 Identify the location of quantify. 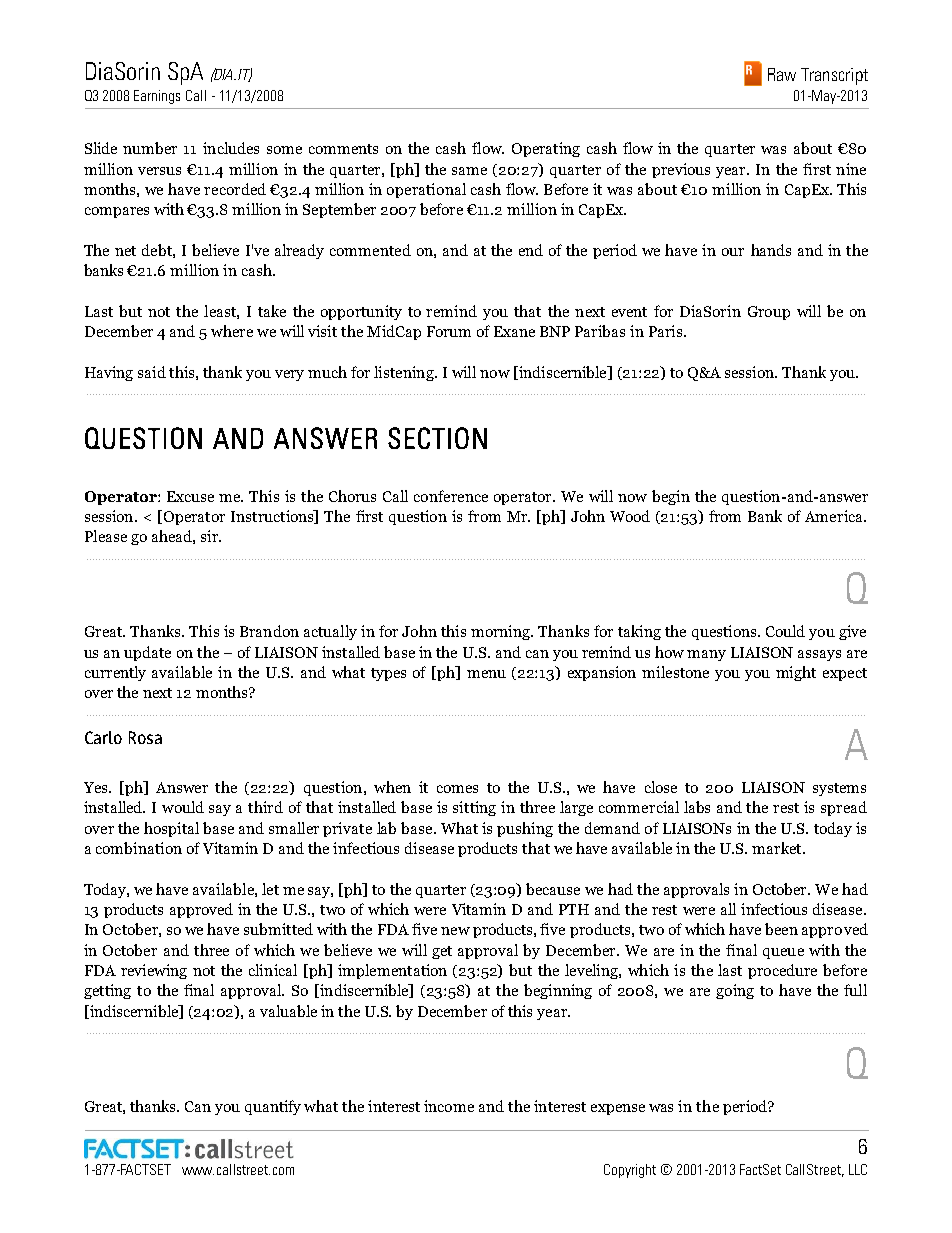
(273, 1107).
